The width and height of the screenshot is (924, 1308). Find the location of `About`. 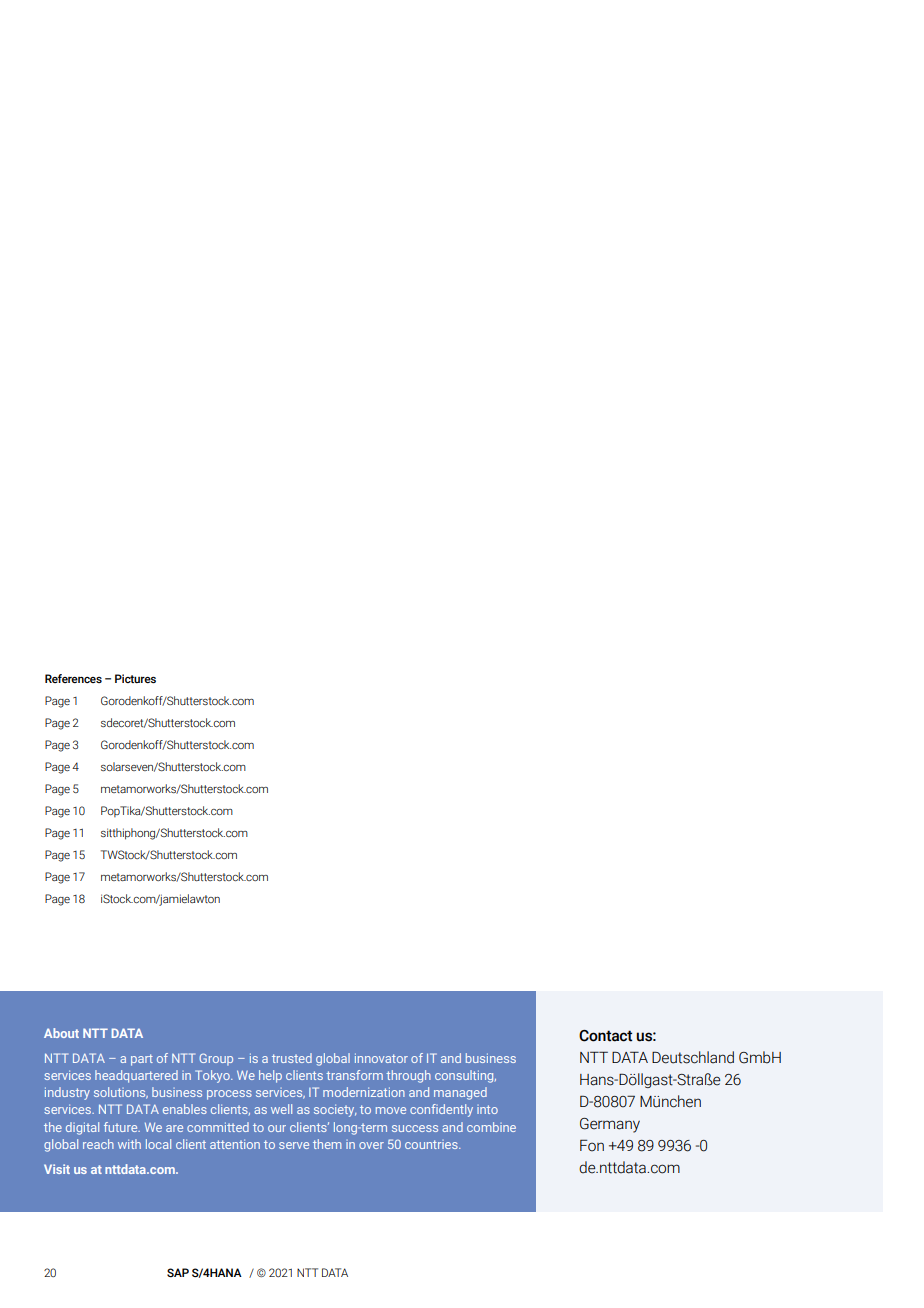

About is located at coordinates (61, 1033).
